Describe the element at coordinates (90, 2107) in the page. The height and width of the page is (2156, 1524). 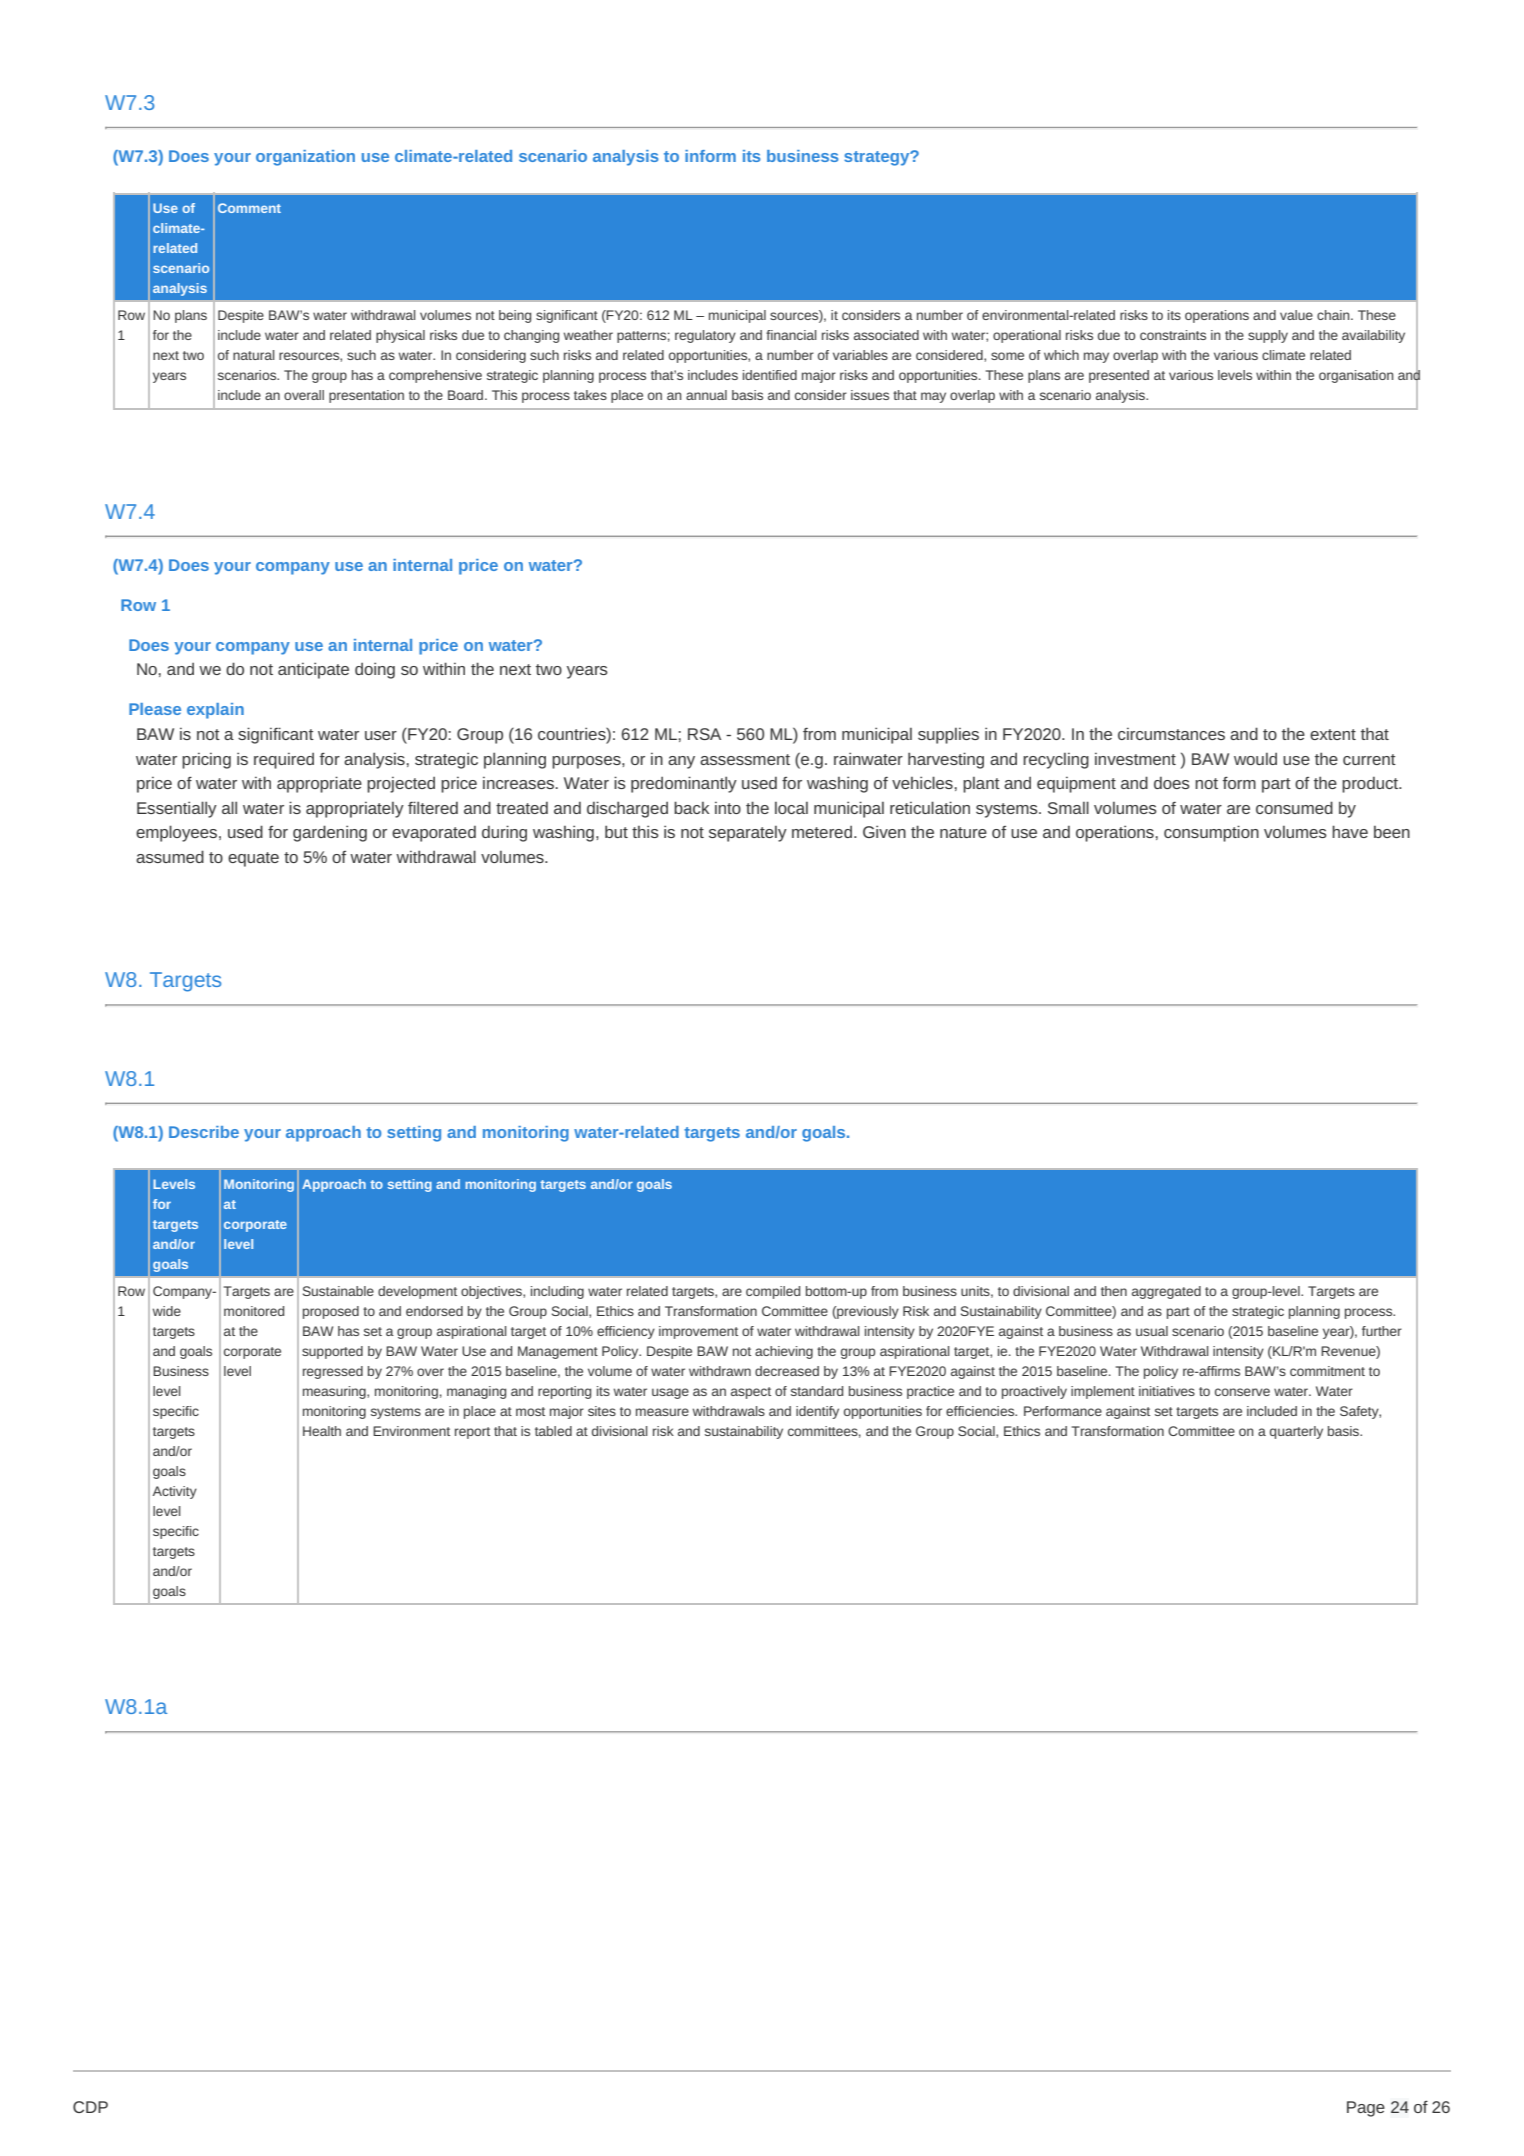
I see `CDP` at that location.
